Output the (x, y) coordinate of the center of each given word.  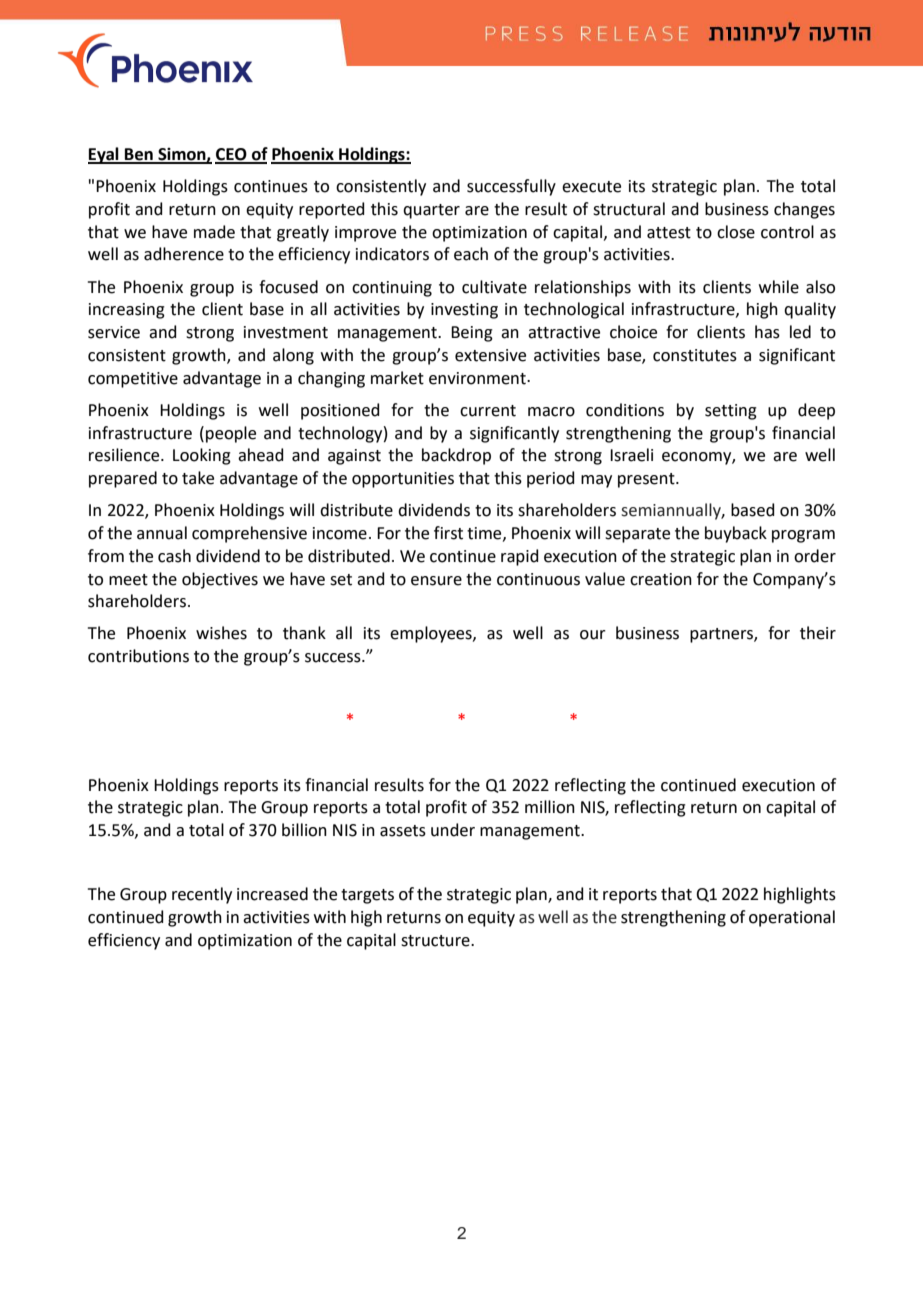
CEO (232, 155)
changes (804, 210)
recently (202, 895)
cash (174, 556)
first (448, 533)
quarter (431, 211)
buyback (736, 534)
